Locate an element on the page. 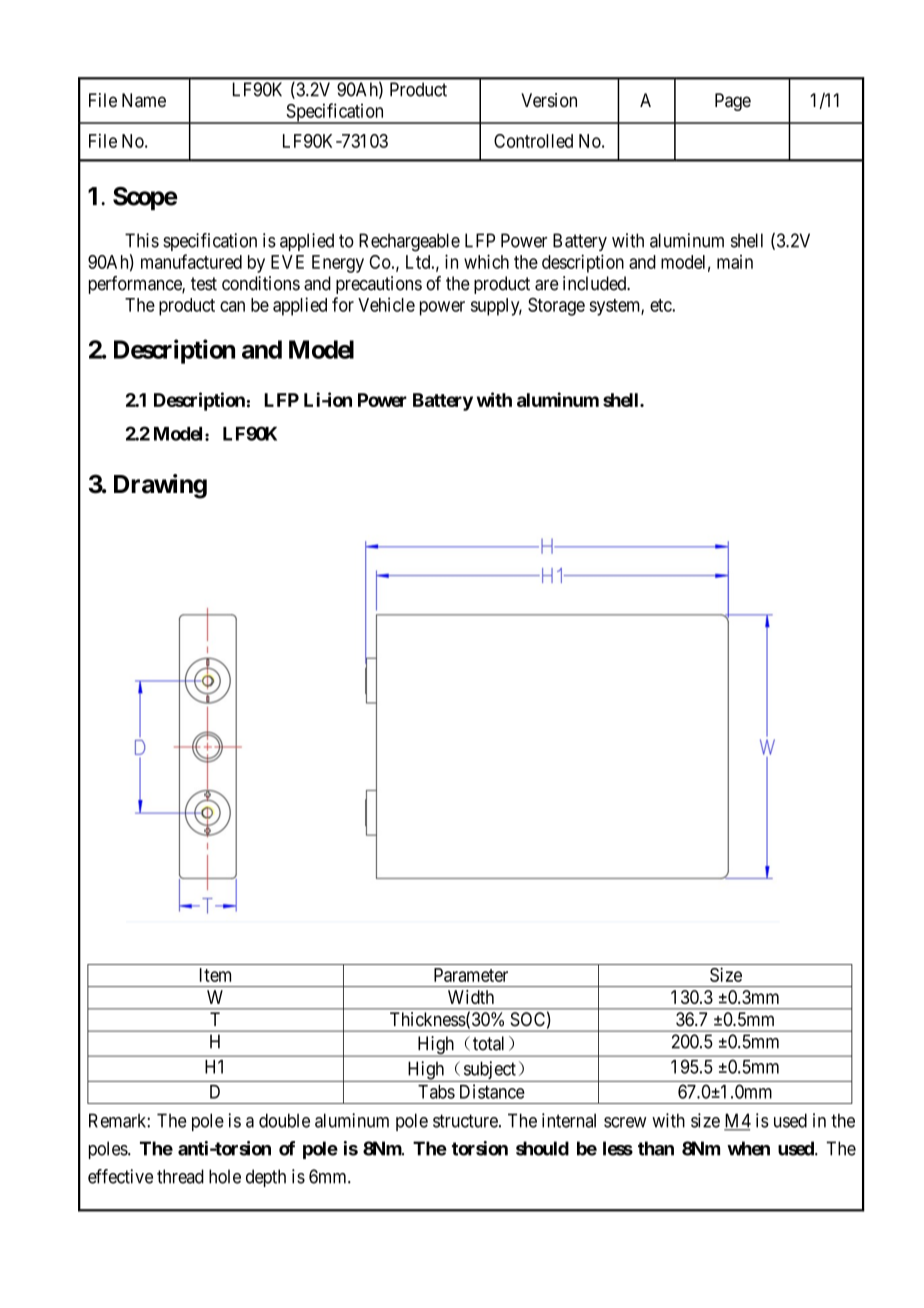  supply is located at coordinates (496, 307).
